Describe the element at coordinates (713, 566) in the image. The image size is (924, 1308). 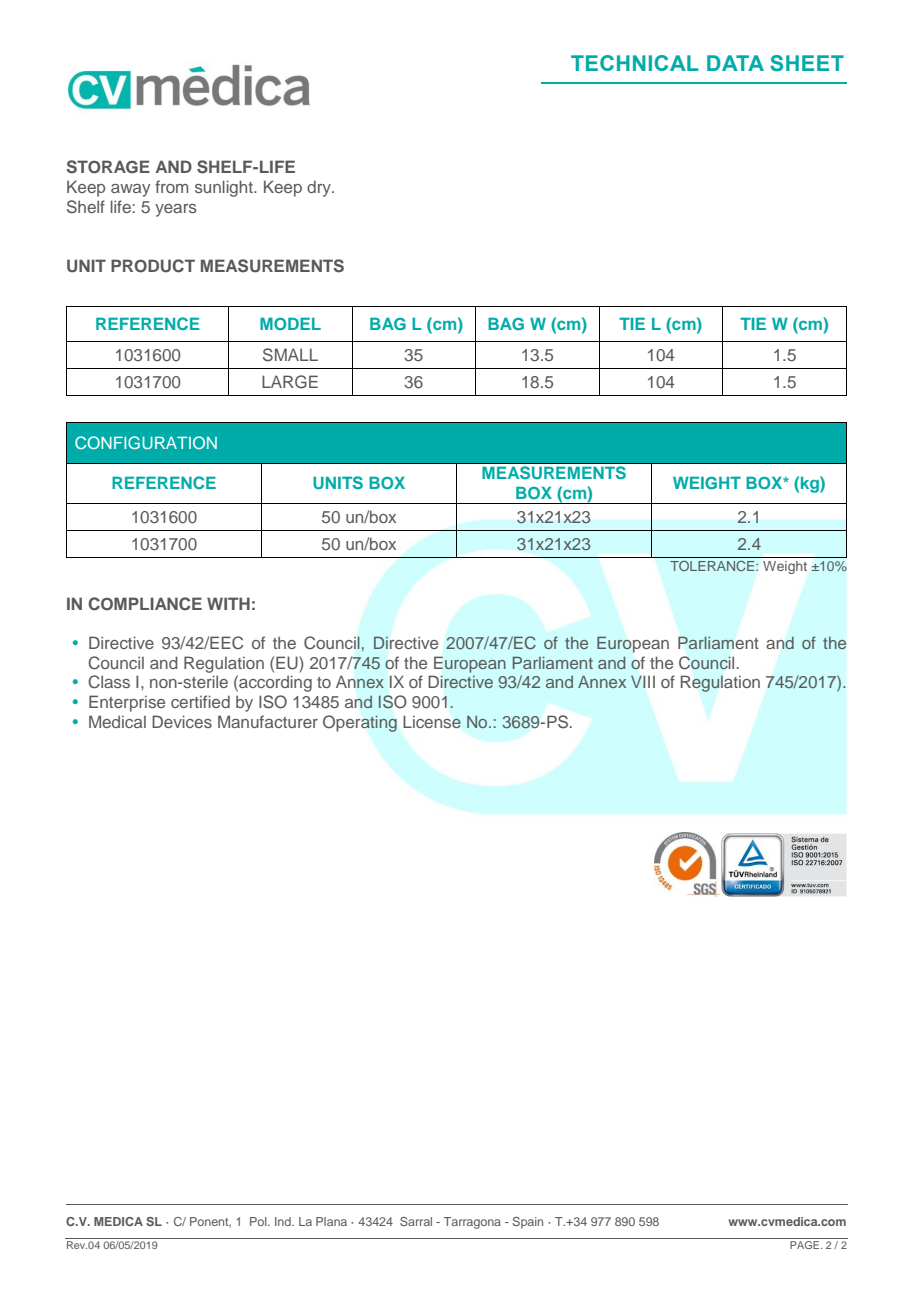
I see `TOLERANCE` at that location.
